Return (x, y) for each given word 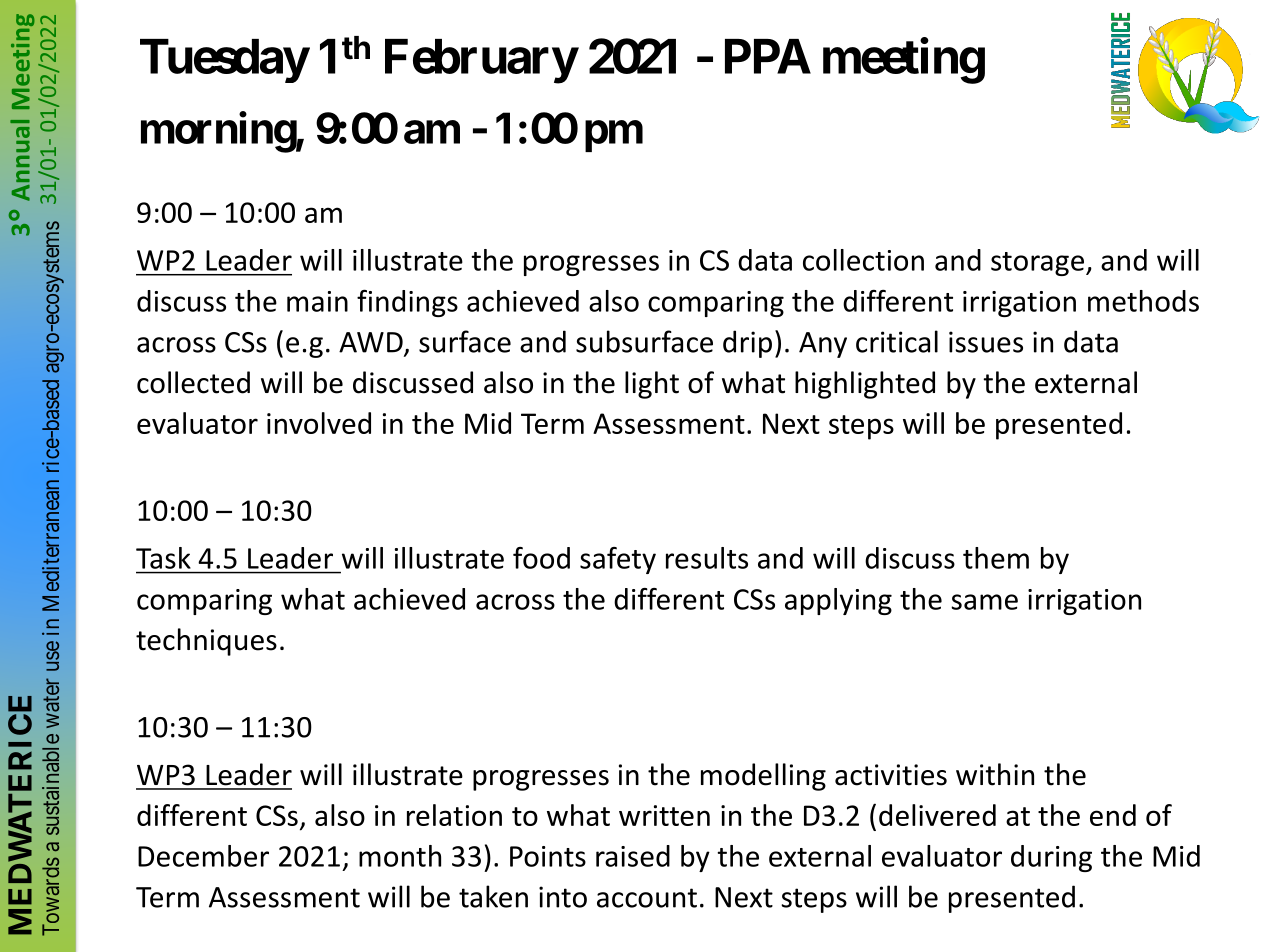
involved (319, 423)
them (996, 558)
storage (1037, 264)
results (707, 558)
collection (863, 260)
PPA (768, 56)
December (203, 856)
